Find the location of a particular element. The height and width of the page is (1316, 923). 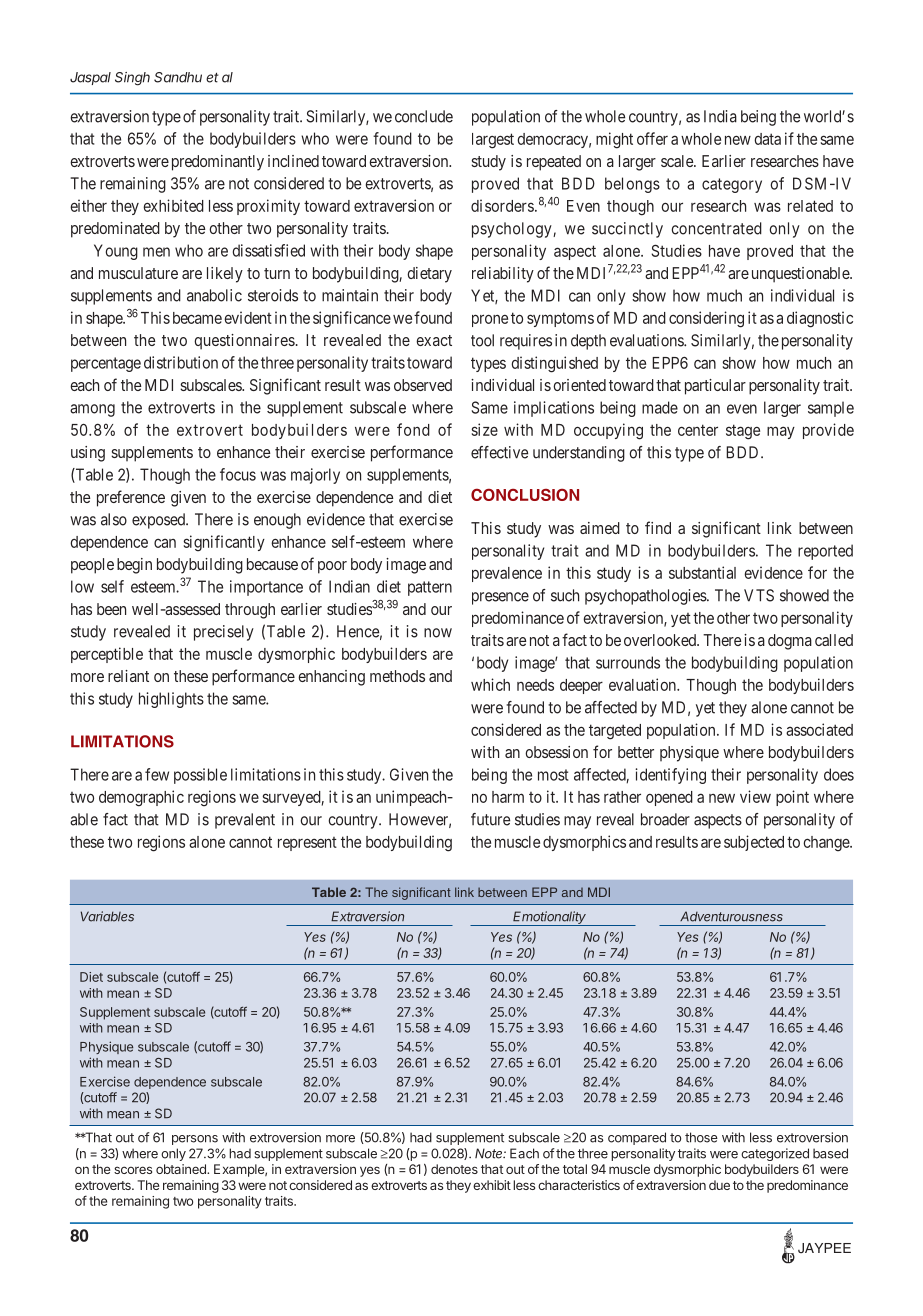

considering is located at coordinates (706, 319).
